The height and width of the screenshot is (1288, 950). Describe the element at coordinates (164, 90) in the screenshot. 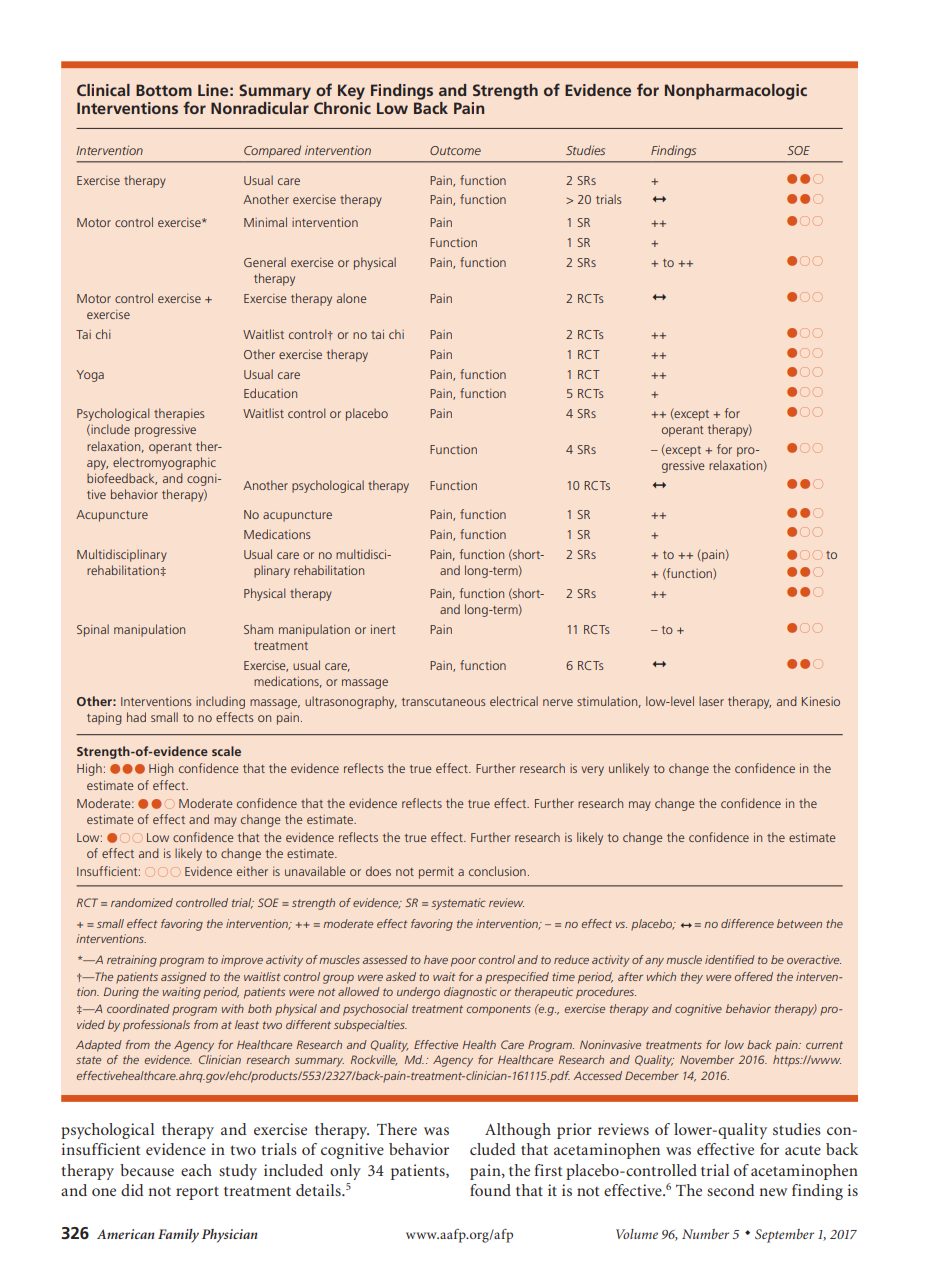

I see `Bottom` at that location.
